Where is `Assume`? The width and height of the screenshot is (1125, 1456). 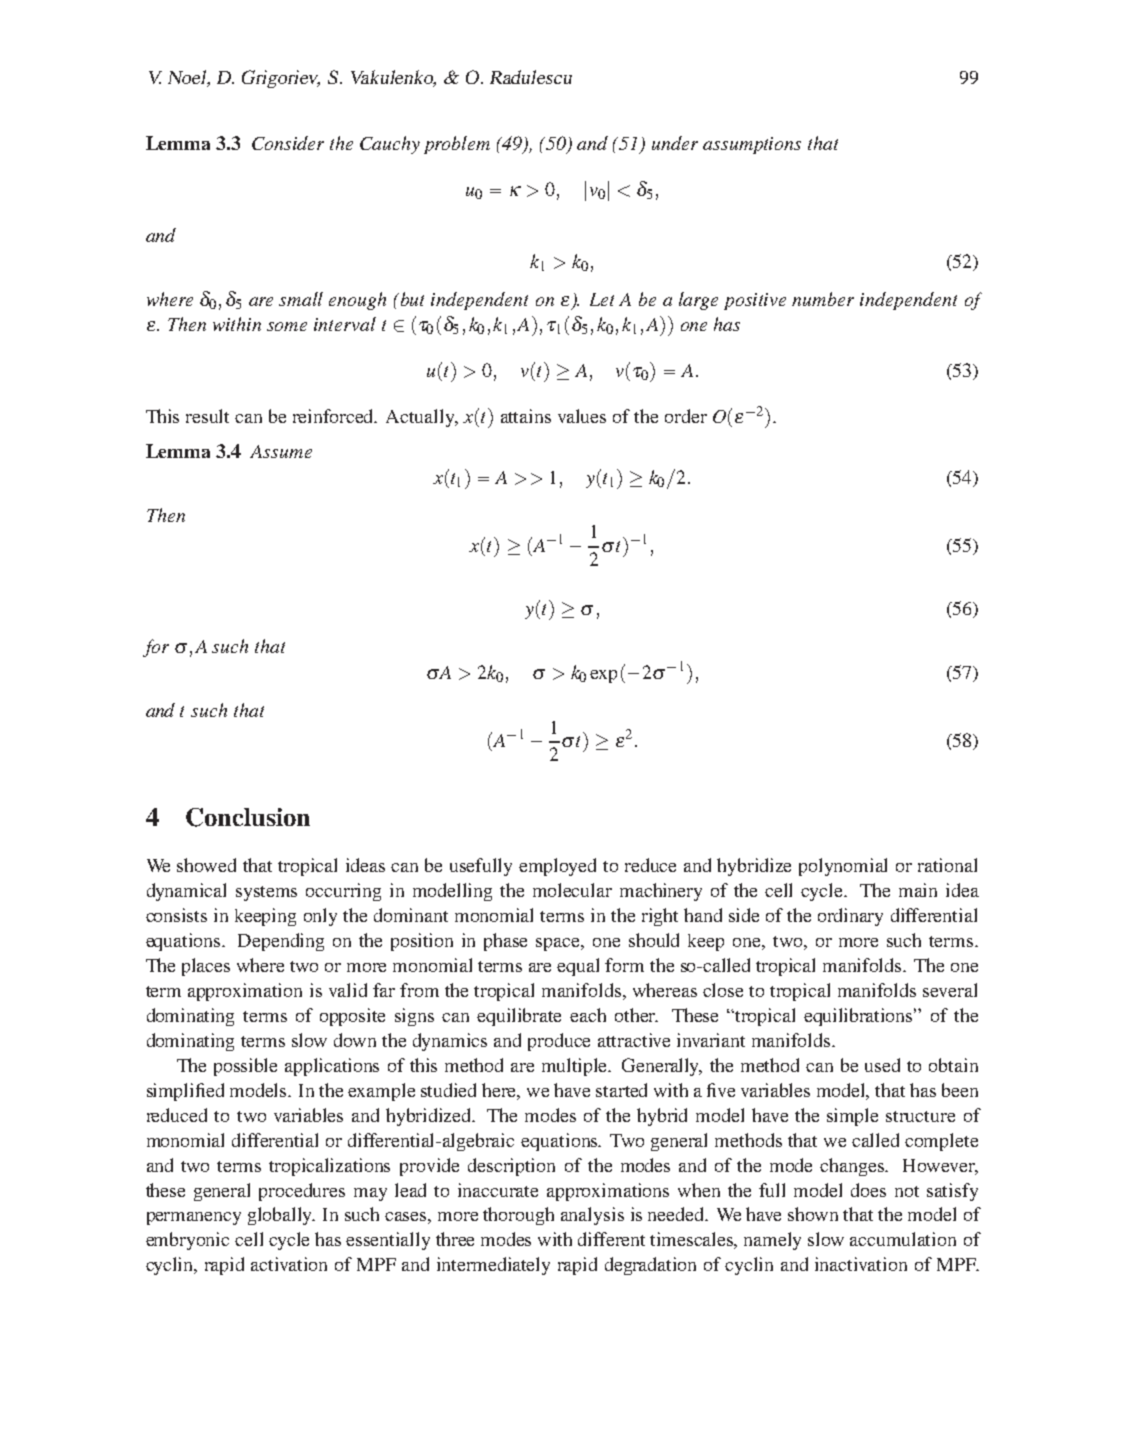 Assume is located at coordinates (281, 451).
